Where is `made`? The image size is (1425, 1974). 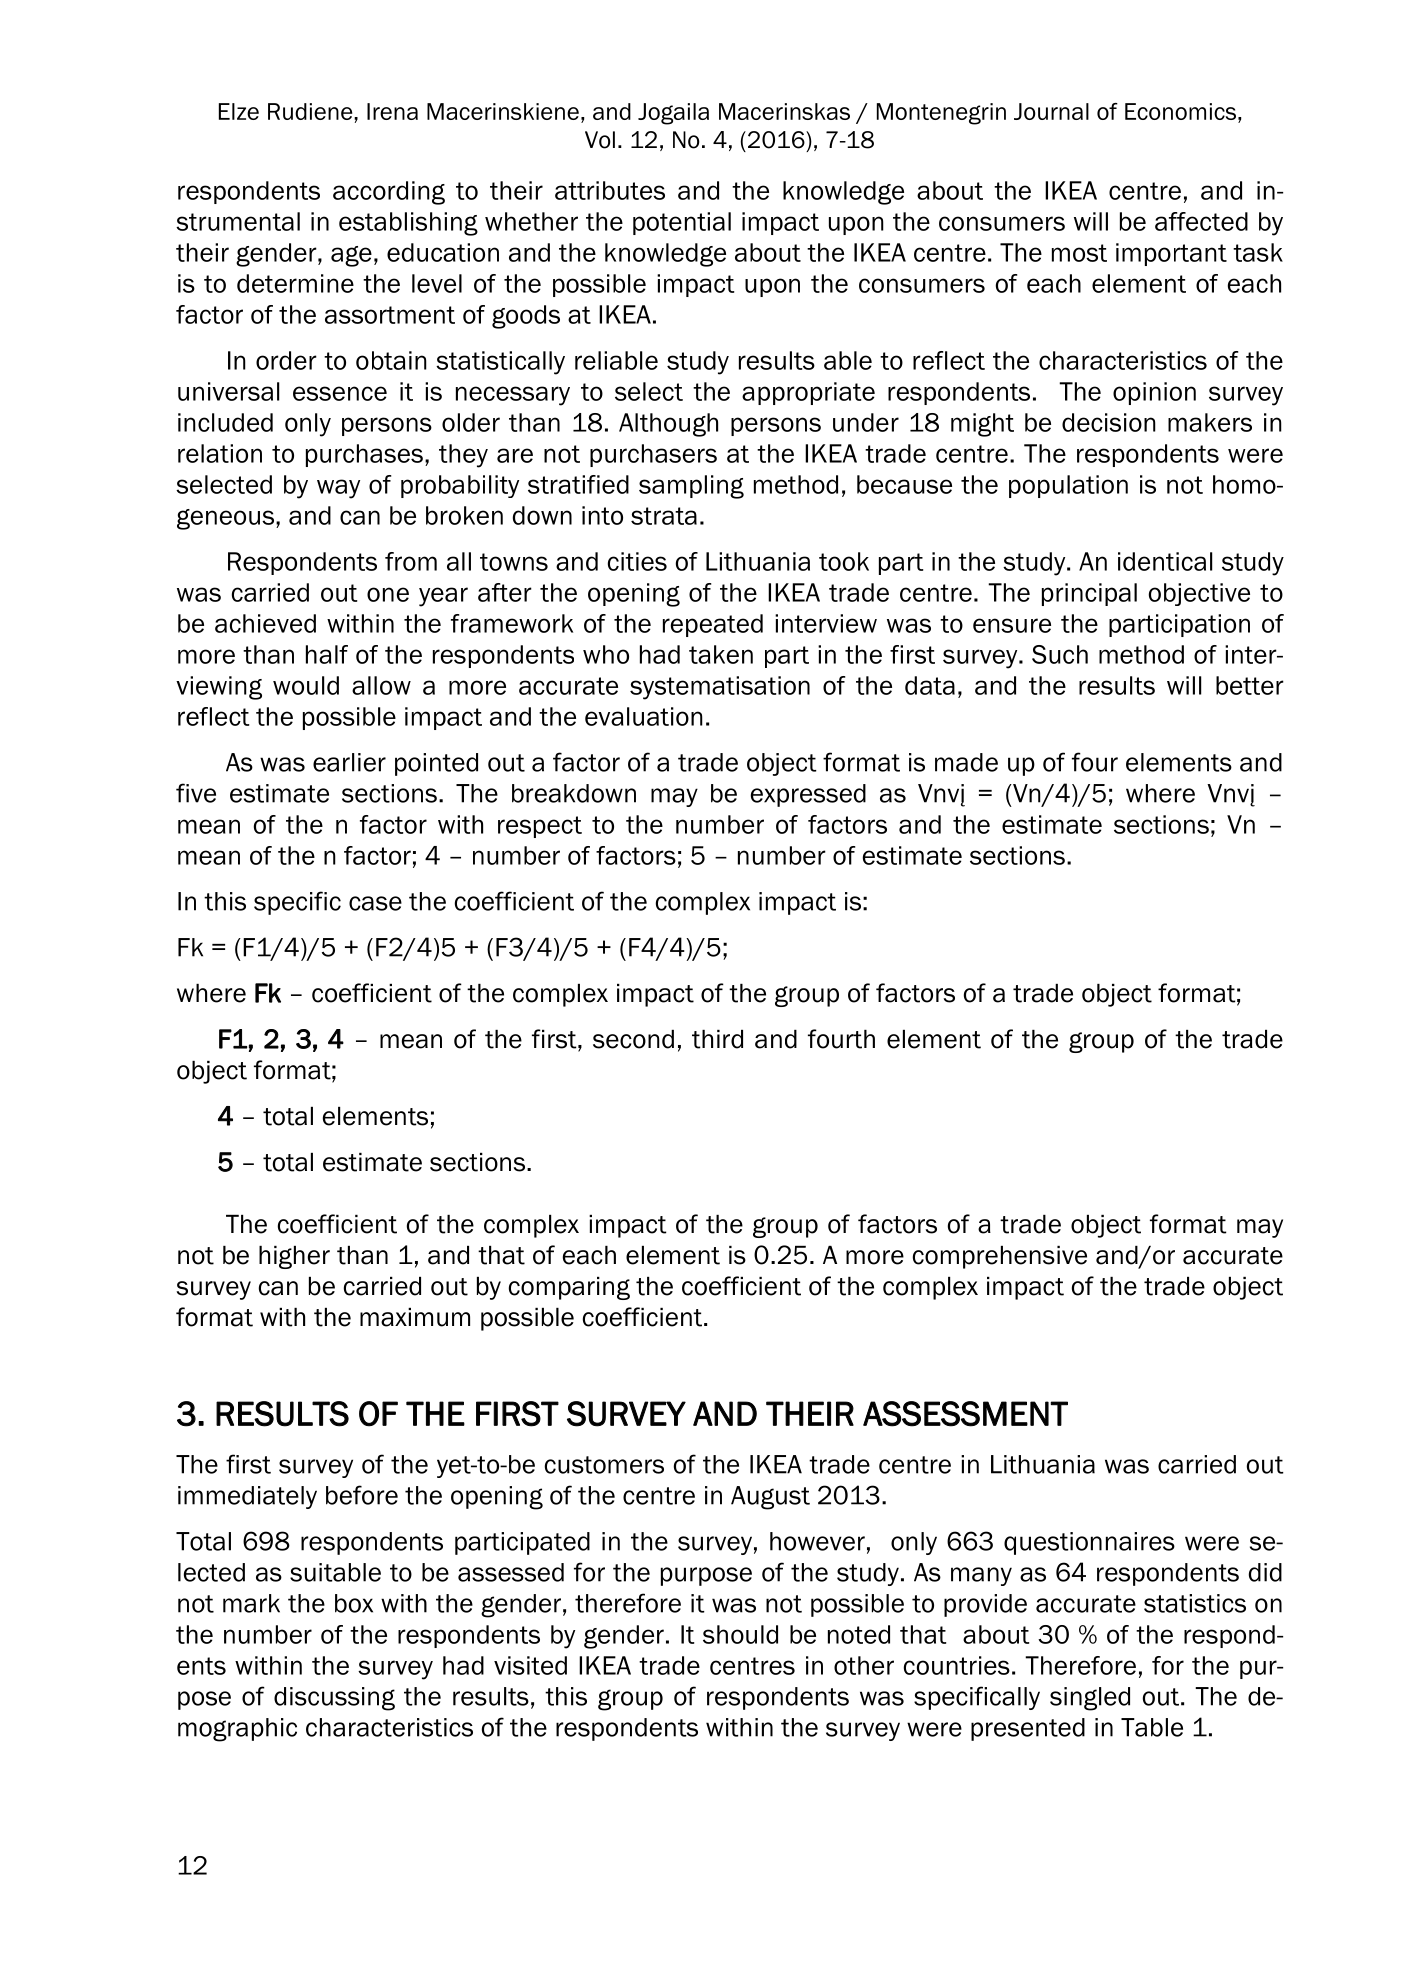
made is located at coordinates (966, 762).
